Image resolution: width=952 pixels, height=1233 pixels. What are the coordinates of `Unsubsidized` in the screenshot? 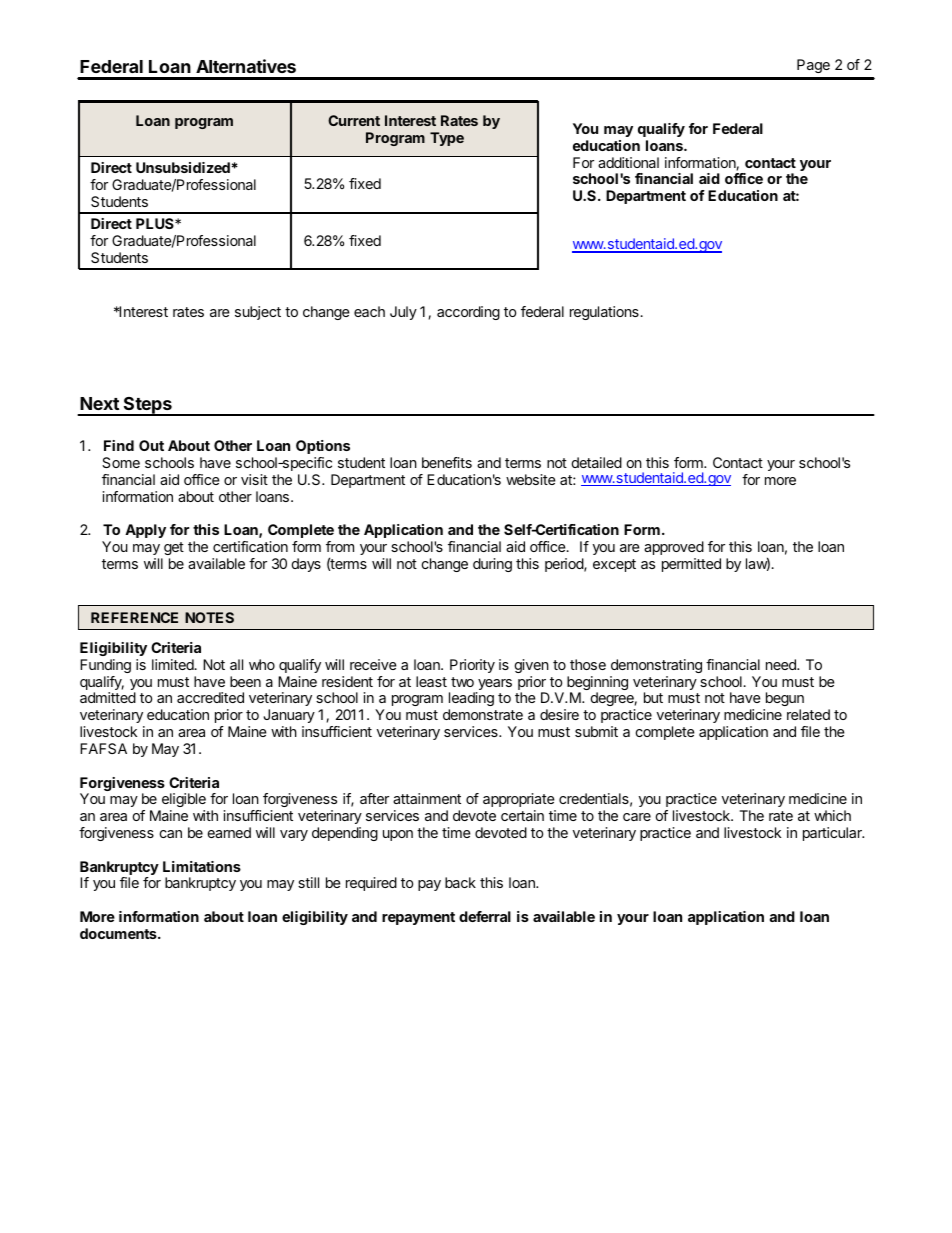 It's located at (183, 167).
